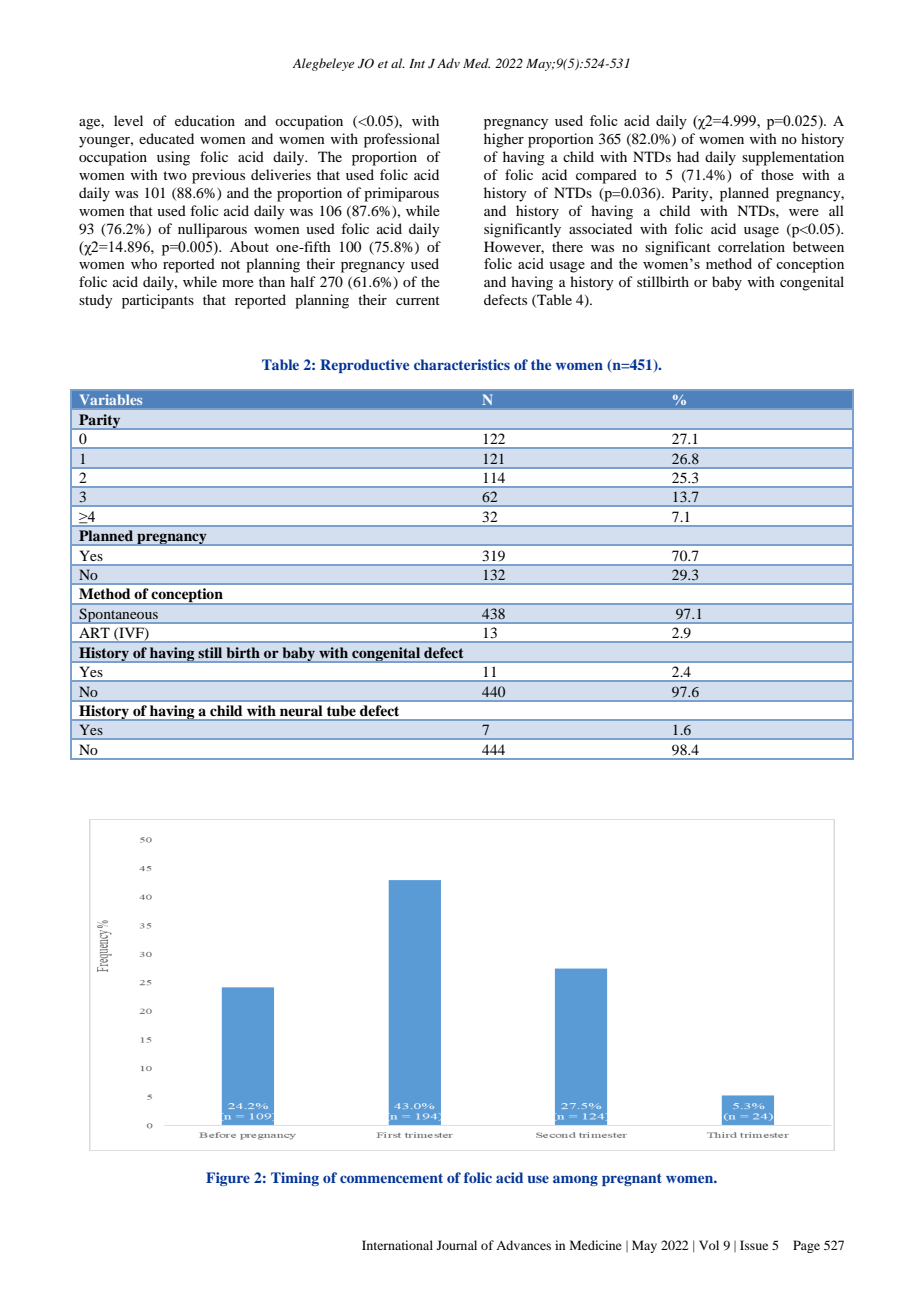  I want to click on higher, so click(504, 140).
